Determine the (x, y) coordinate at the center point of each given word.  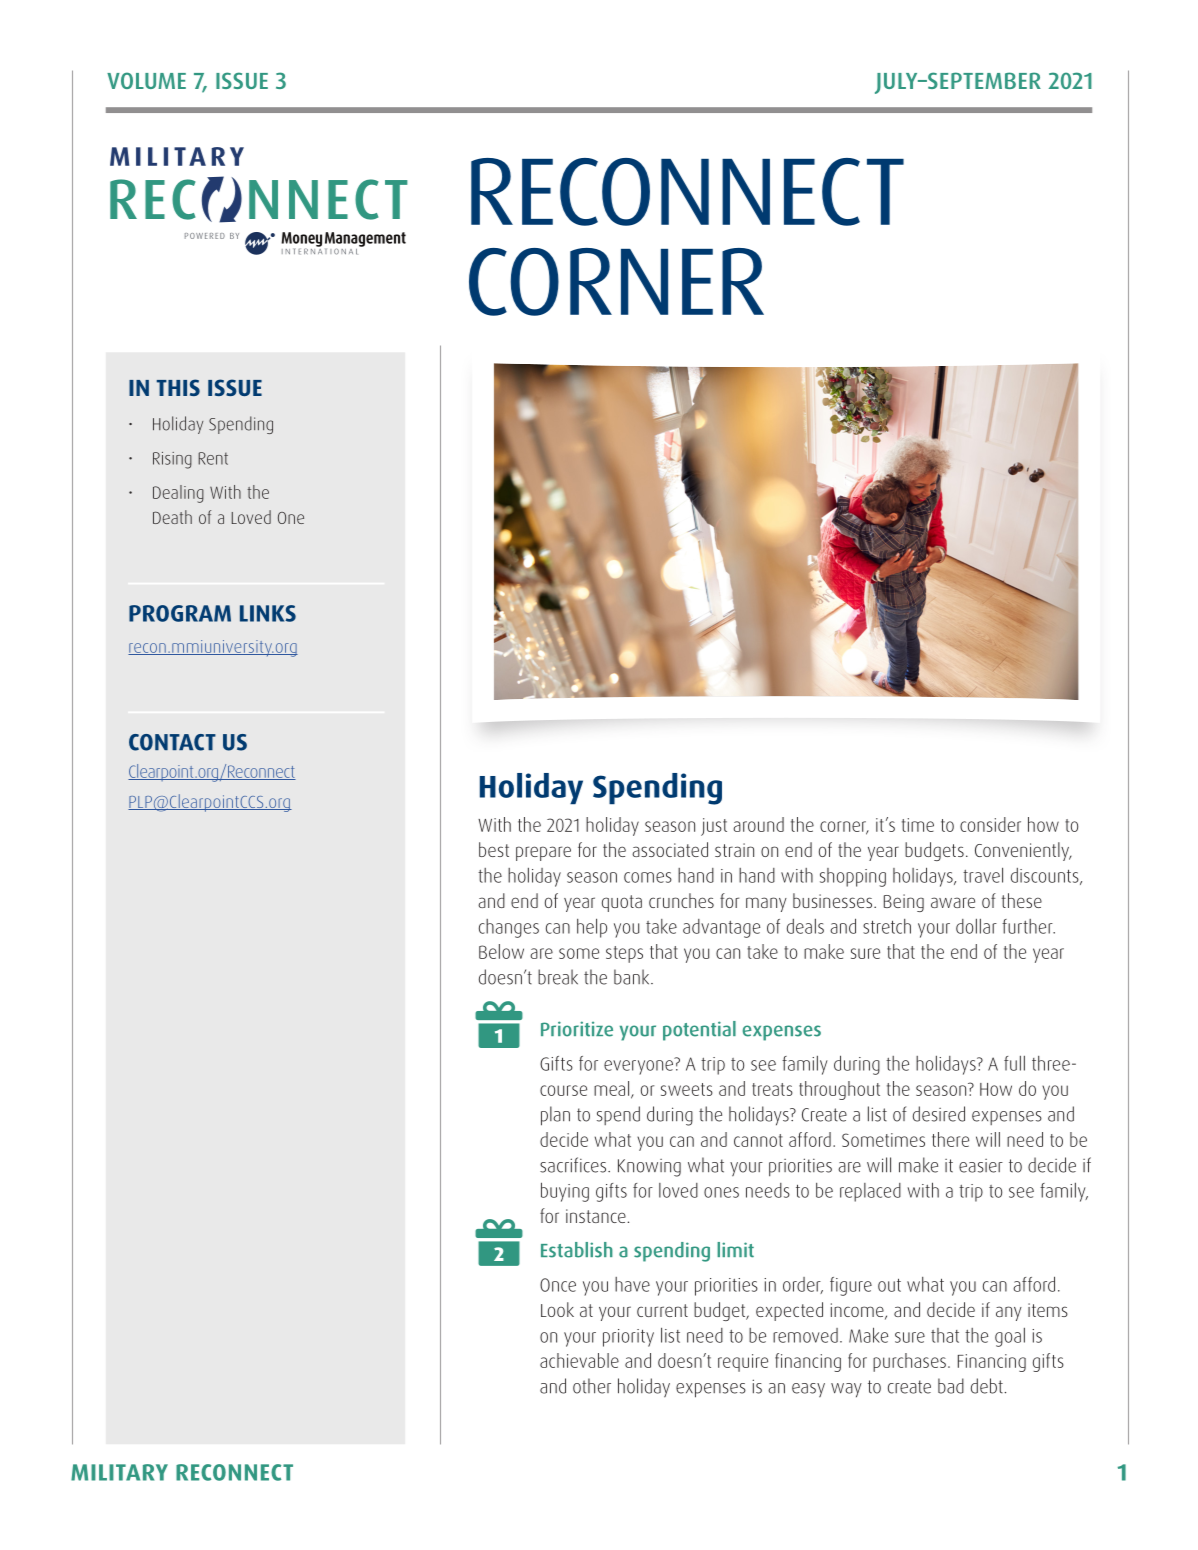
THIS (178, 387)
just (714, 827)
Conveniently (1023, 851)
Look (557, 1309)
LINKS (268, 613)
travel (983, 875)
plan (555, 1116)
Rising (172, 460)
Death (172, 517)
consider (990, 824)
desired (939, 1114)
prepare (543, 853)
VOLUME (146, 80)
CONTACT (172, 742)
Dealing (178, 494)
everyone (639, 1066)
